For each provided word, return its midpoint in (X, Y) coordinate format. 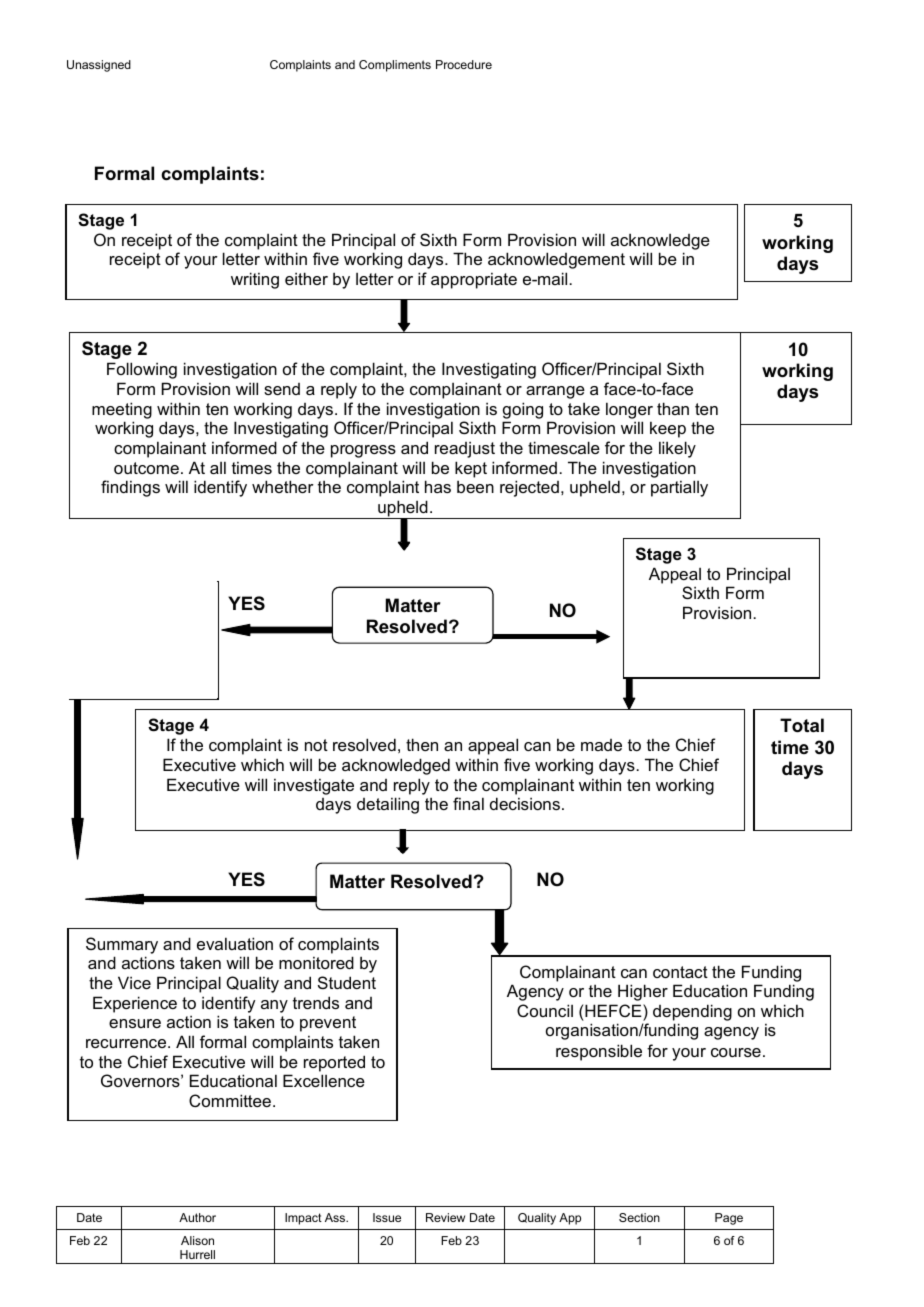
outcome (146, 468)
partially (679, 488)
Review (445, 1217)
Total (802, 725)
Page (729, 1219)
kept (471, 469)
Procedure (464, 64)
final (468, 803)
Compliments (395, 66)
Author (197, 1217)
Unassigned (99, 66)
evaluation (235, 943)
